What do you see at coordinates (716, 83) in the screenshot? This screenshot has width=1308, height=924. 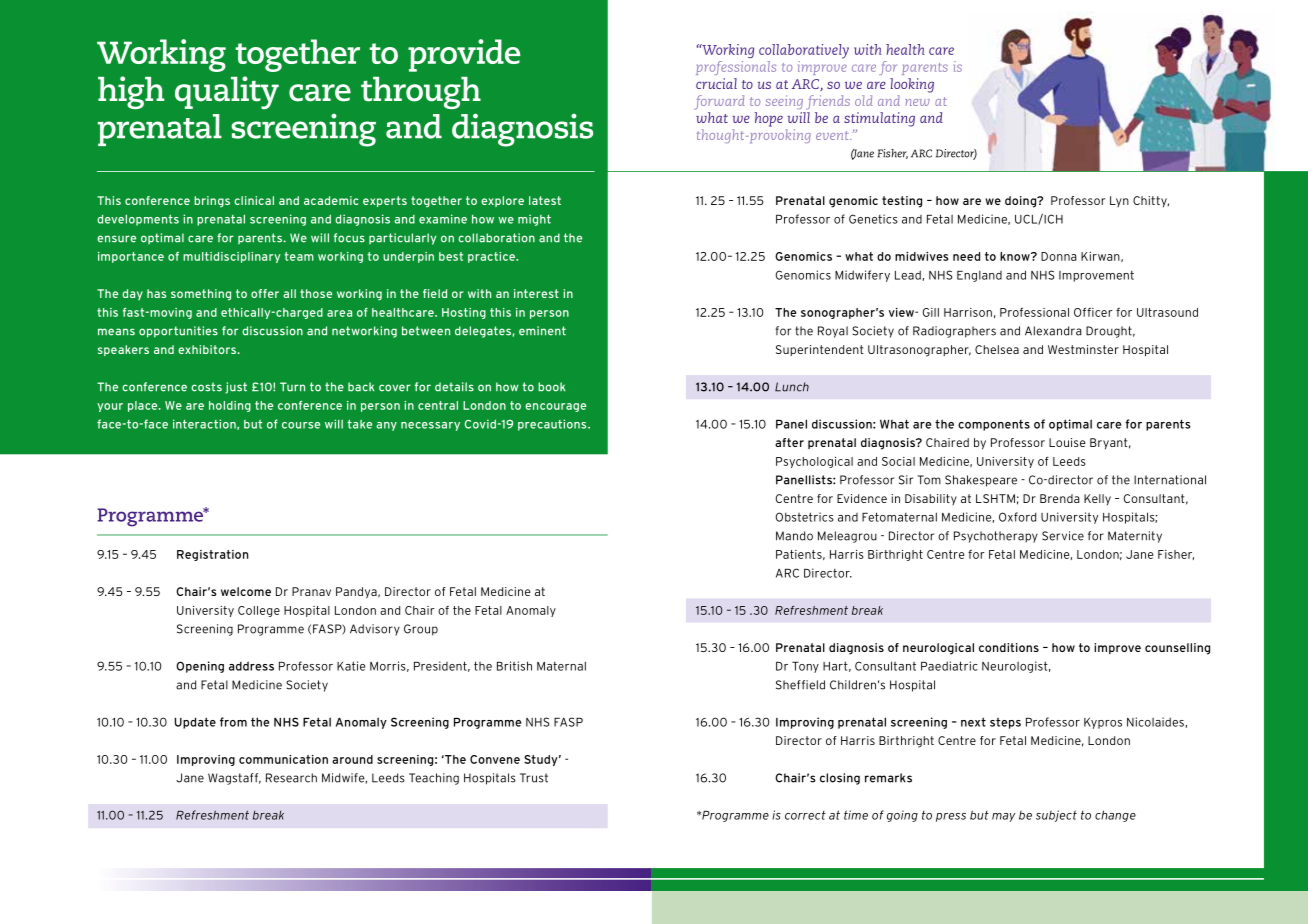 I see `crucial` at bounding box center [716, 83].
